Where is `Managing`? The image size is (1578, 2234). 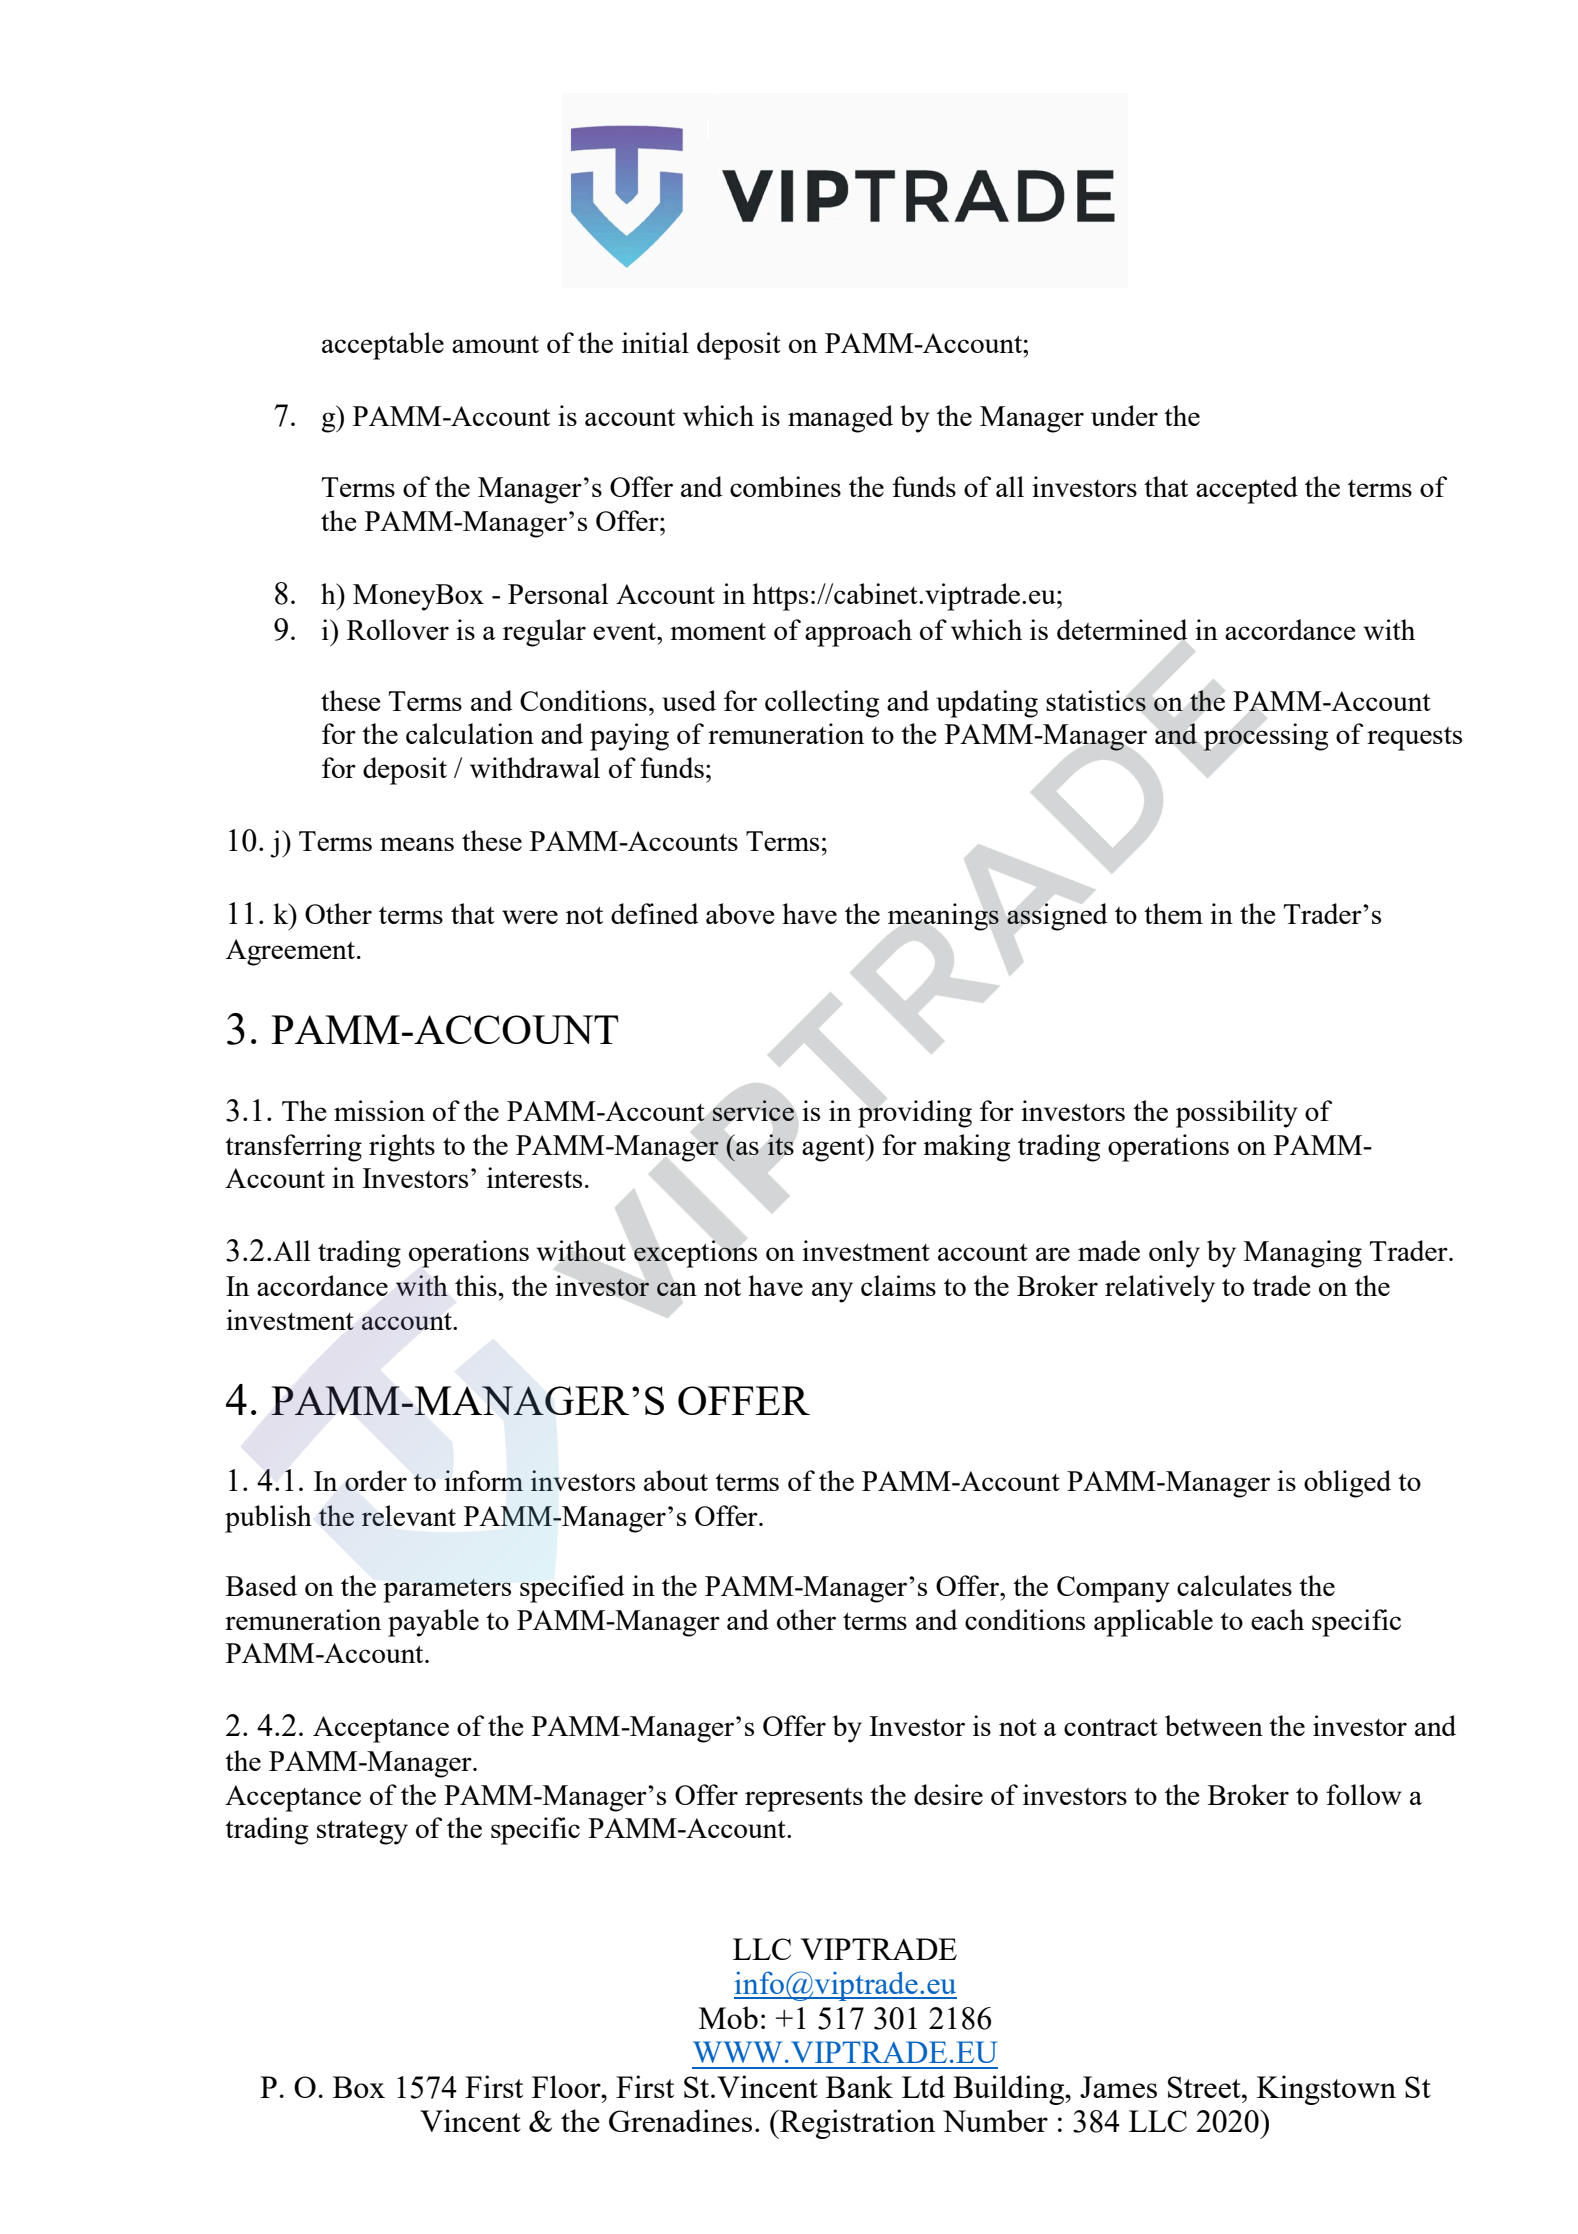 Managing is located at coordinates (1303, 1254).
